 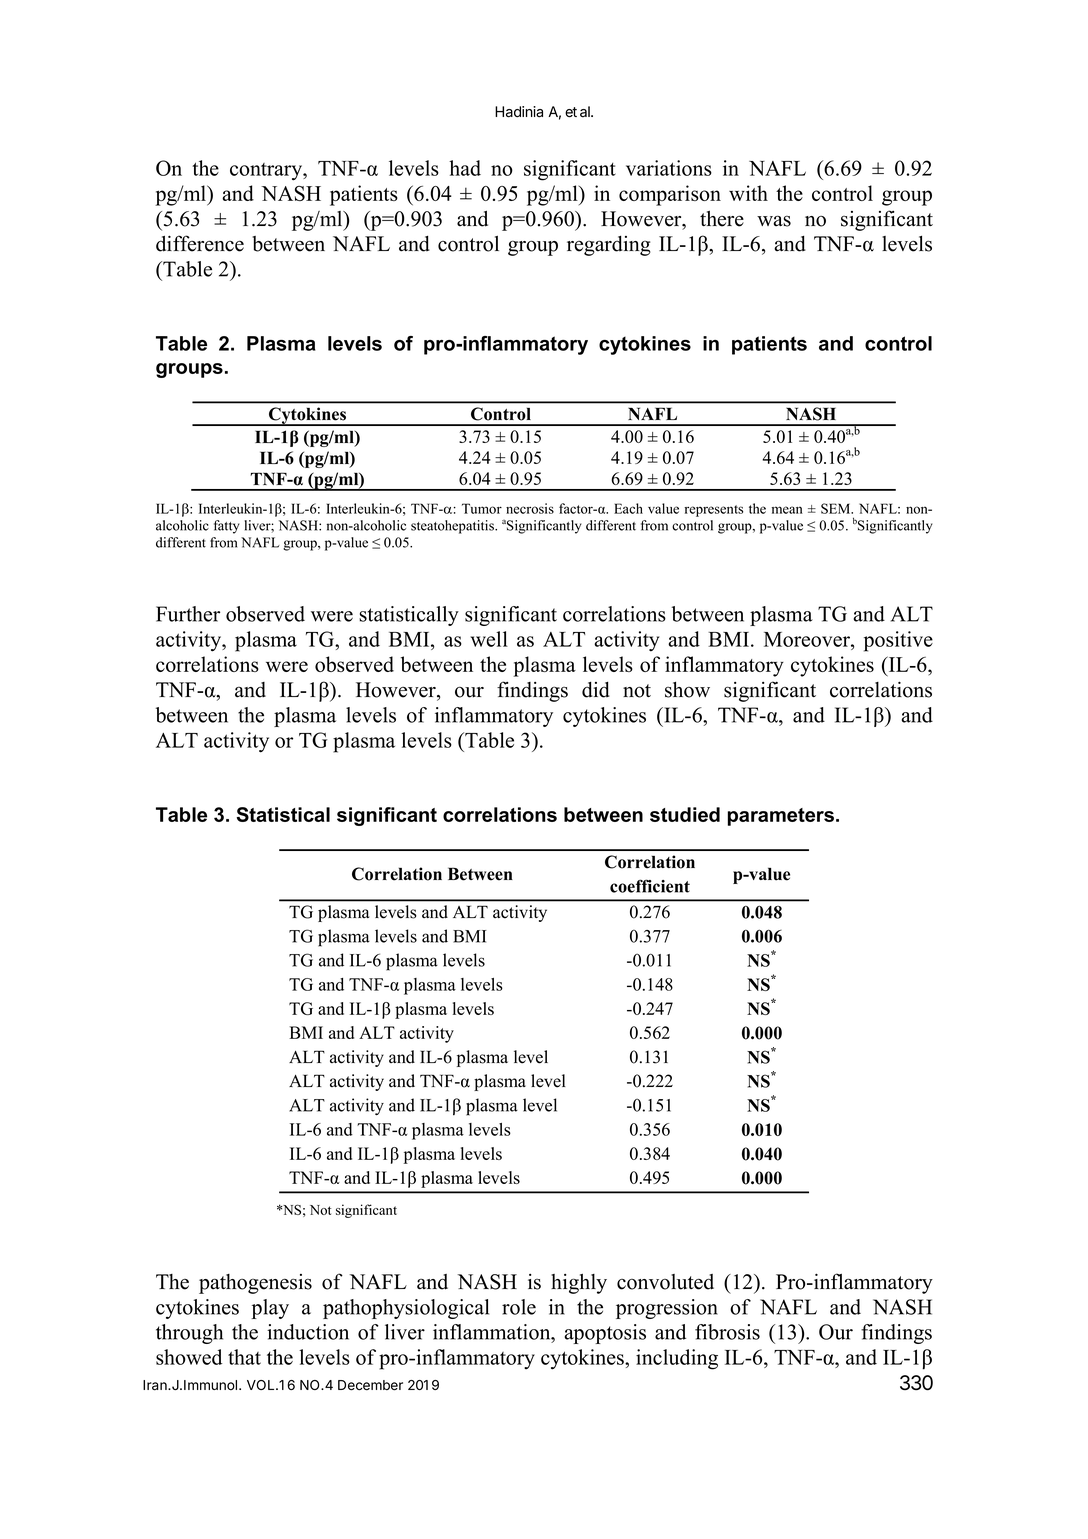 What do you see at coordinates (596, 690) in the page?
I see `did` at bounding box center [596, 690].
